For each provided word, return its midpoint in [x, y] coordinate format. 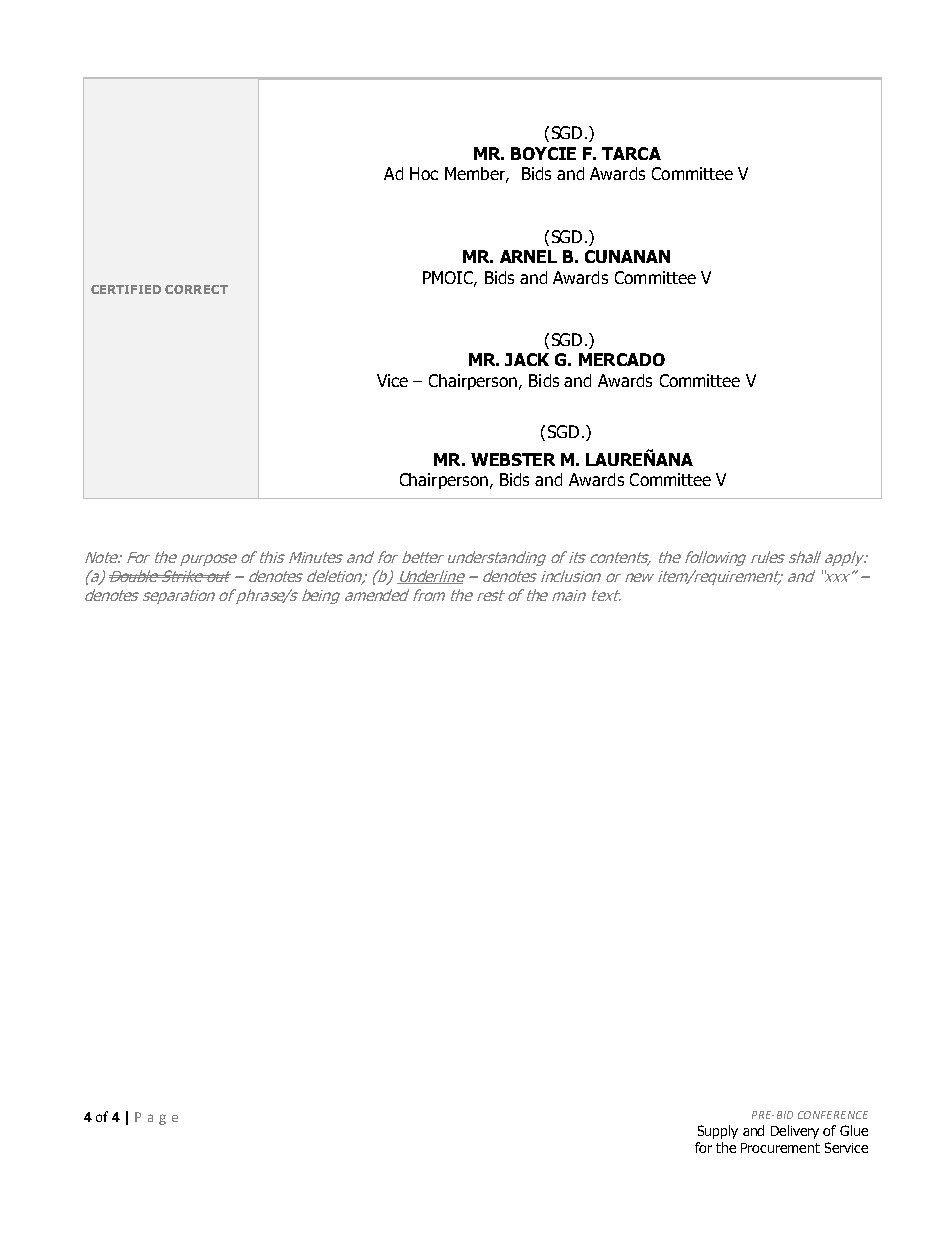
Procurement [780, 1148]
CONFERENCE [833, 1115]
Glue [854, 1130]
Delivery [795, 1132]
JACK [527, 359]
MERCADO [622, 359]
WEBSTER [513, 459]
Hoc [424, 173]
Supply [718, 1132]
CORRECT [196, 289]
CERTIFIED [126, 289]
